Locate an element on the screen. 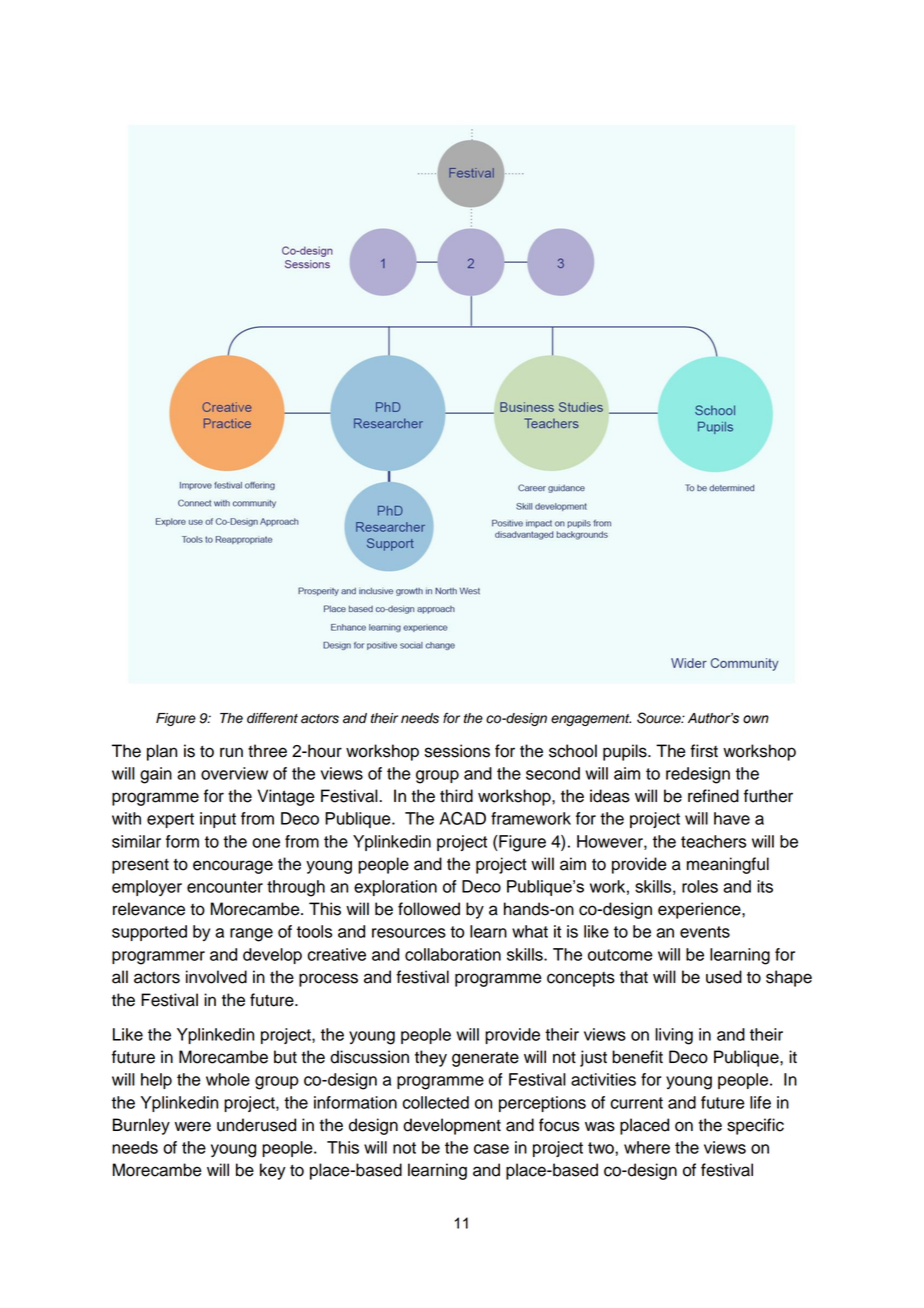  events is located at coordinates (705, 932).
